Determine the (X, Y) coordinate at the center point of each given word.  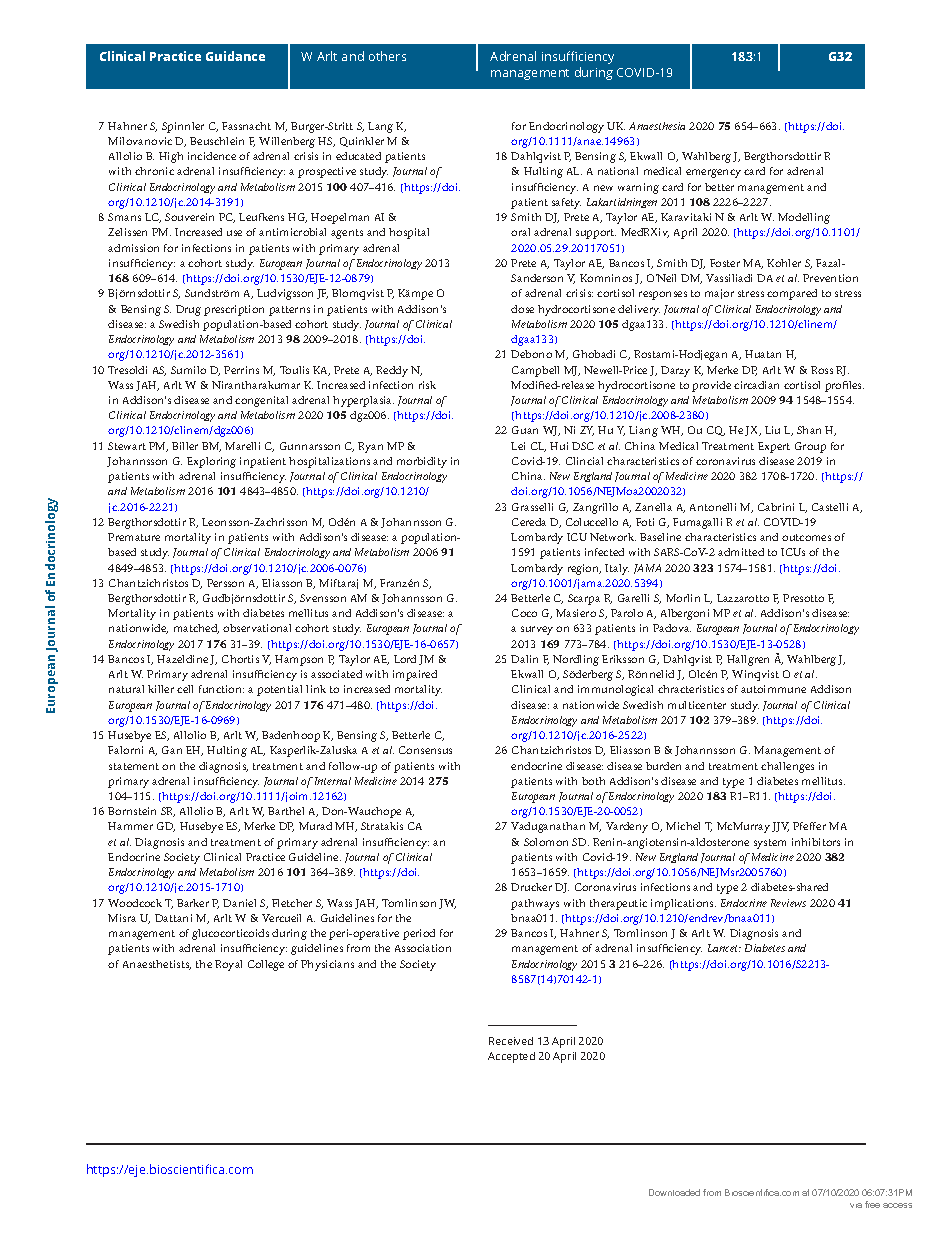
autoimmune (773, 689)
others (387, 56)
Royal (228, 965)
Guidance (235, 56)
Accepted (511, 1057)
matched (196, 629)
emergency (713, 173)
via (856, 1205)
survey (537, 630)
